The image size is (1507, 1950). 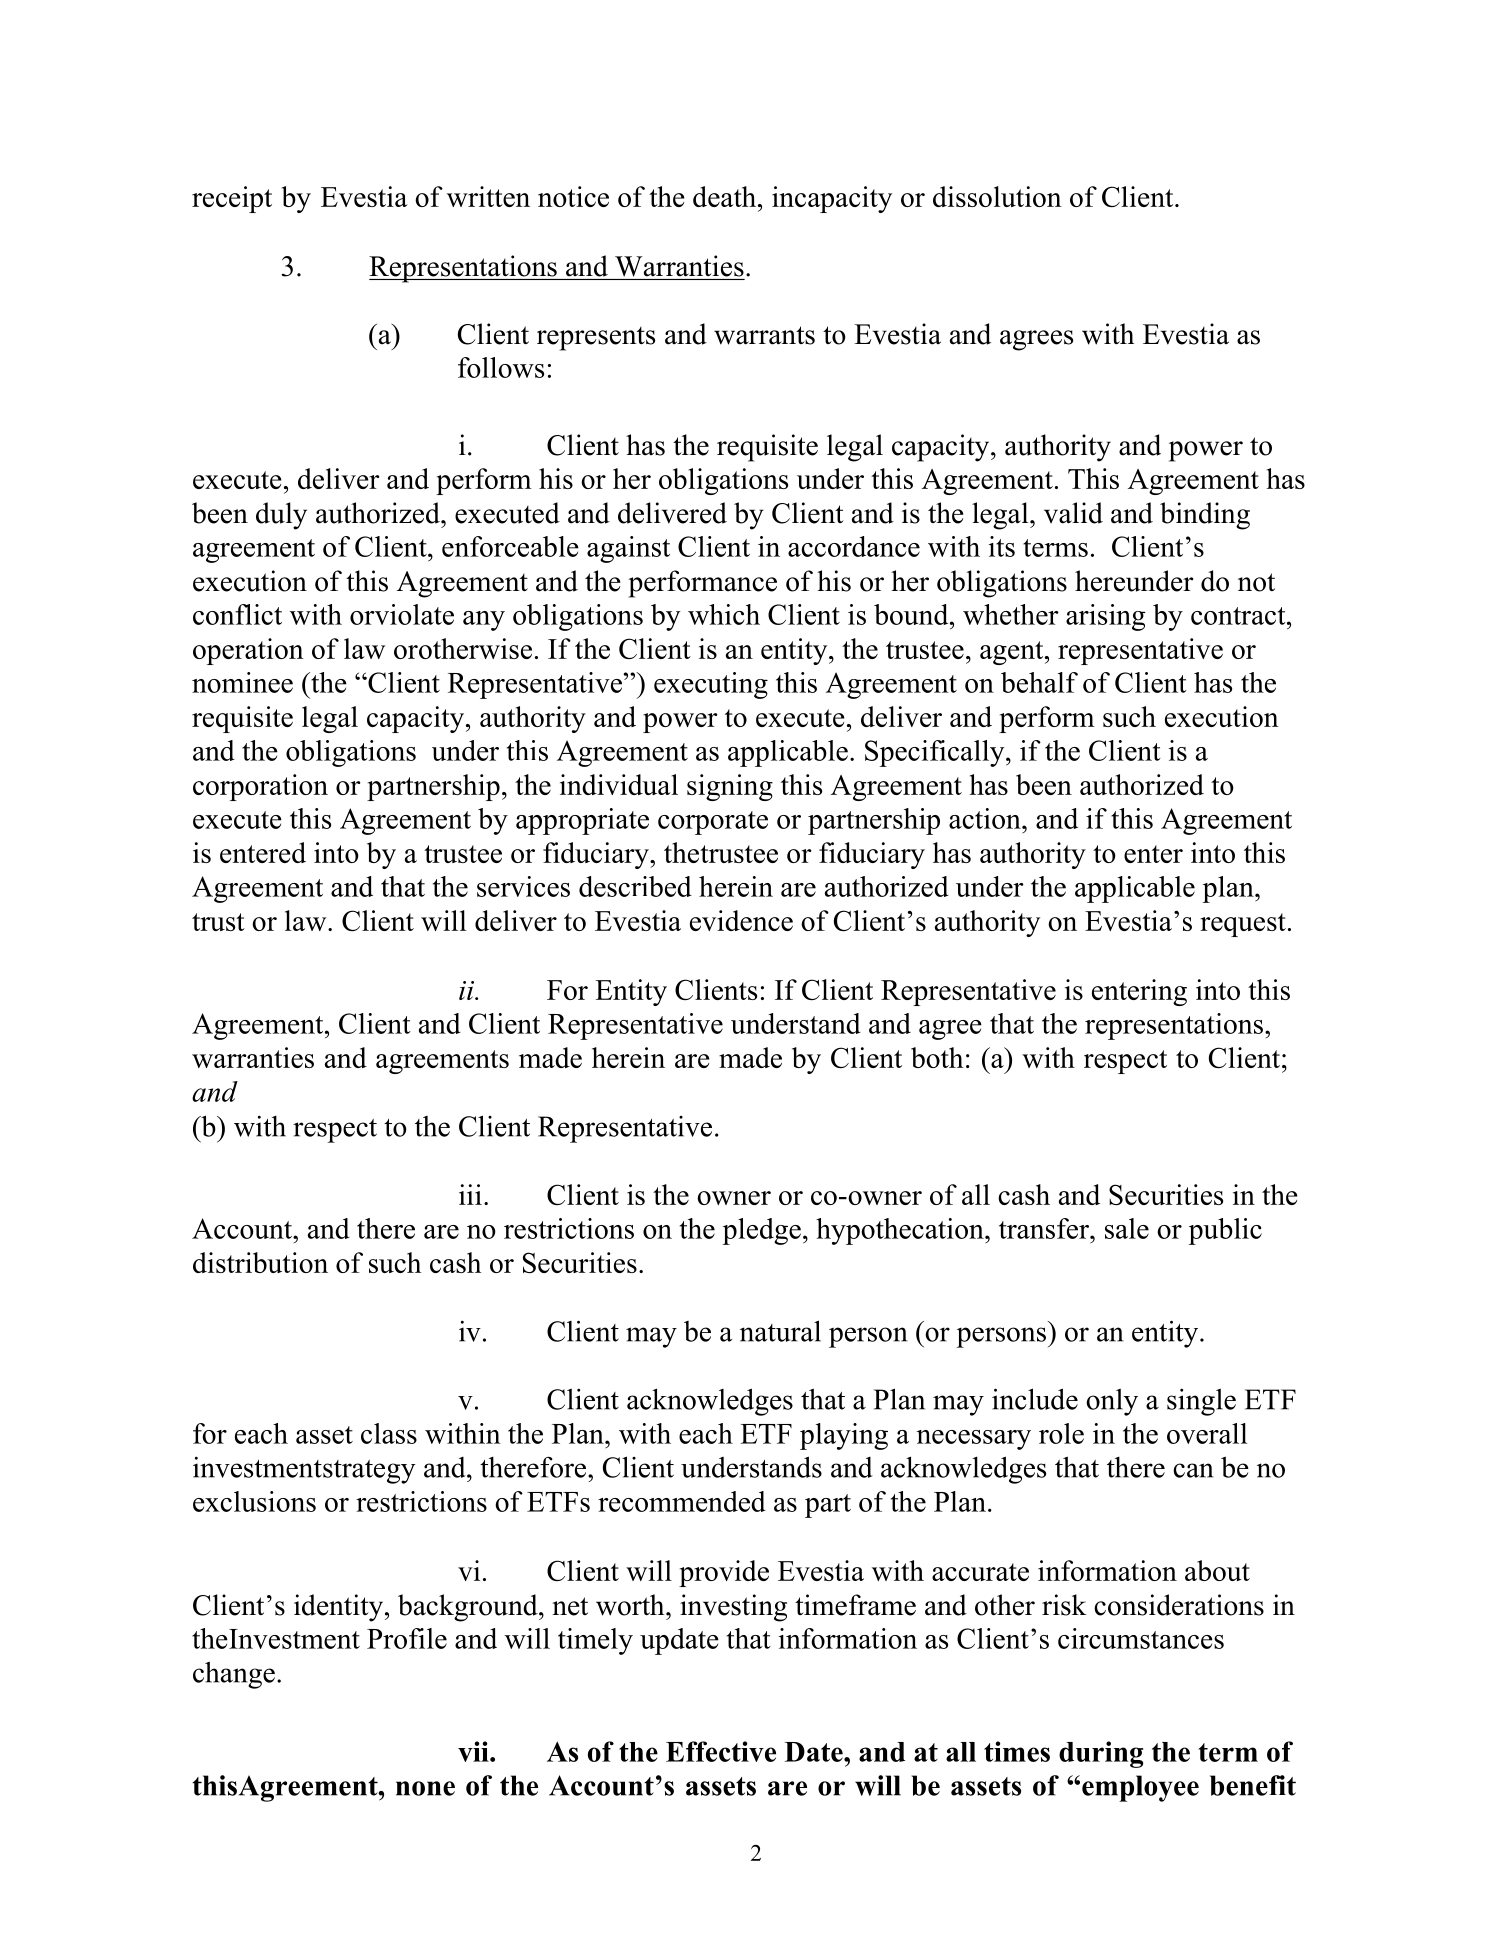 What do you see at coordinates (721, 1751) in the screenshot?
I see `Effective` at bounding box center [721, 1751].
